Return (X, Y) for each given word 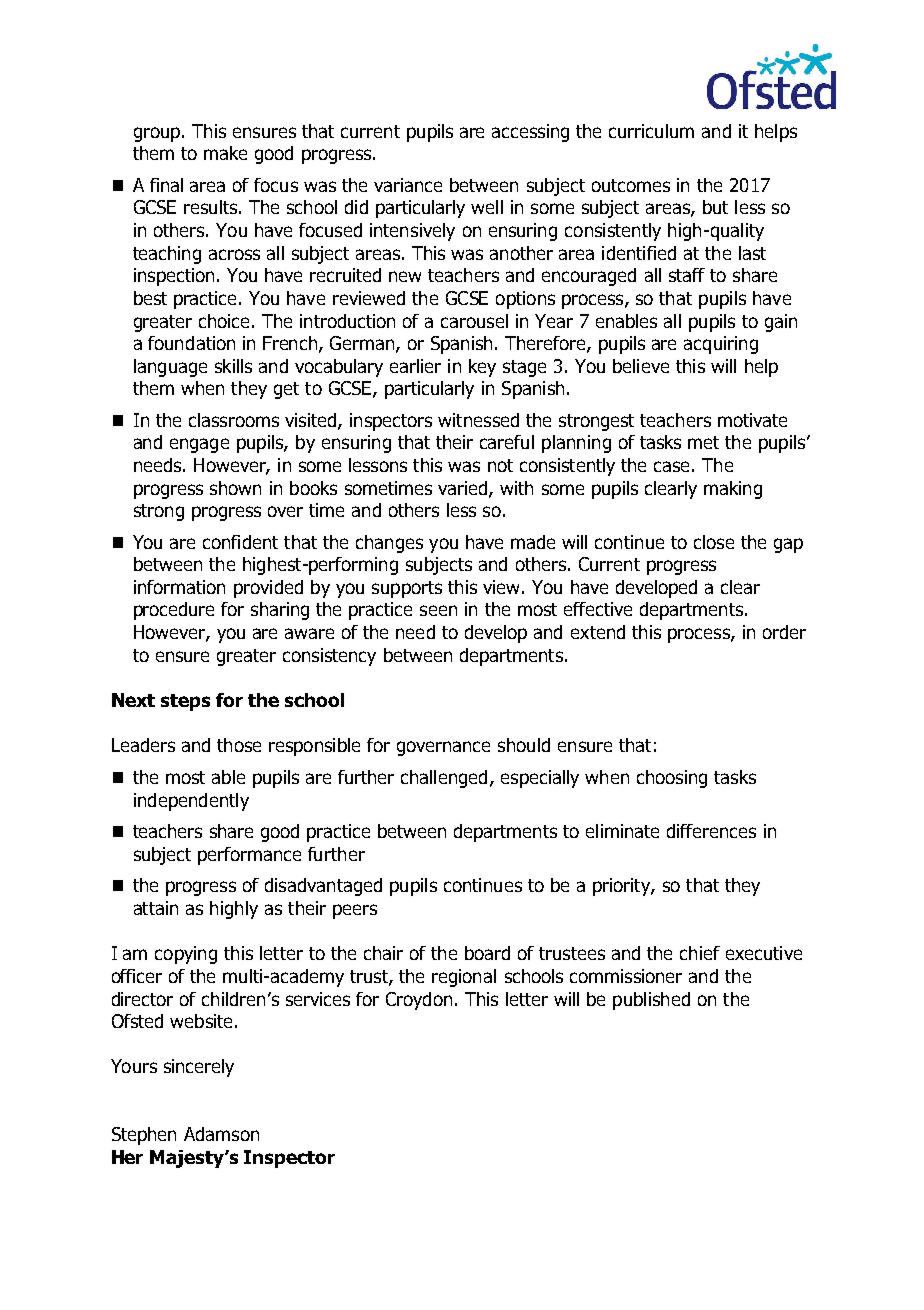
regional (464, 978)
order (784, 632)
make (225, 153)
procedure (174, 611)
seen (438, 610)
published (651, 1001)
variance (408, 185)
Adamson (221, 1134)
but (715, 207)
